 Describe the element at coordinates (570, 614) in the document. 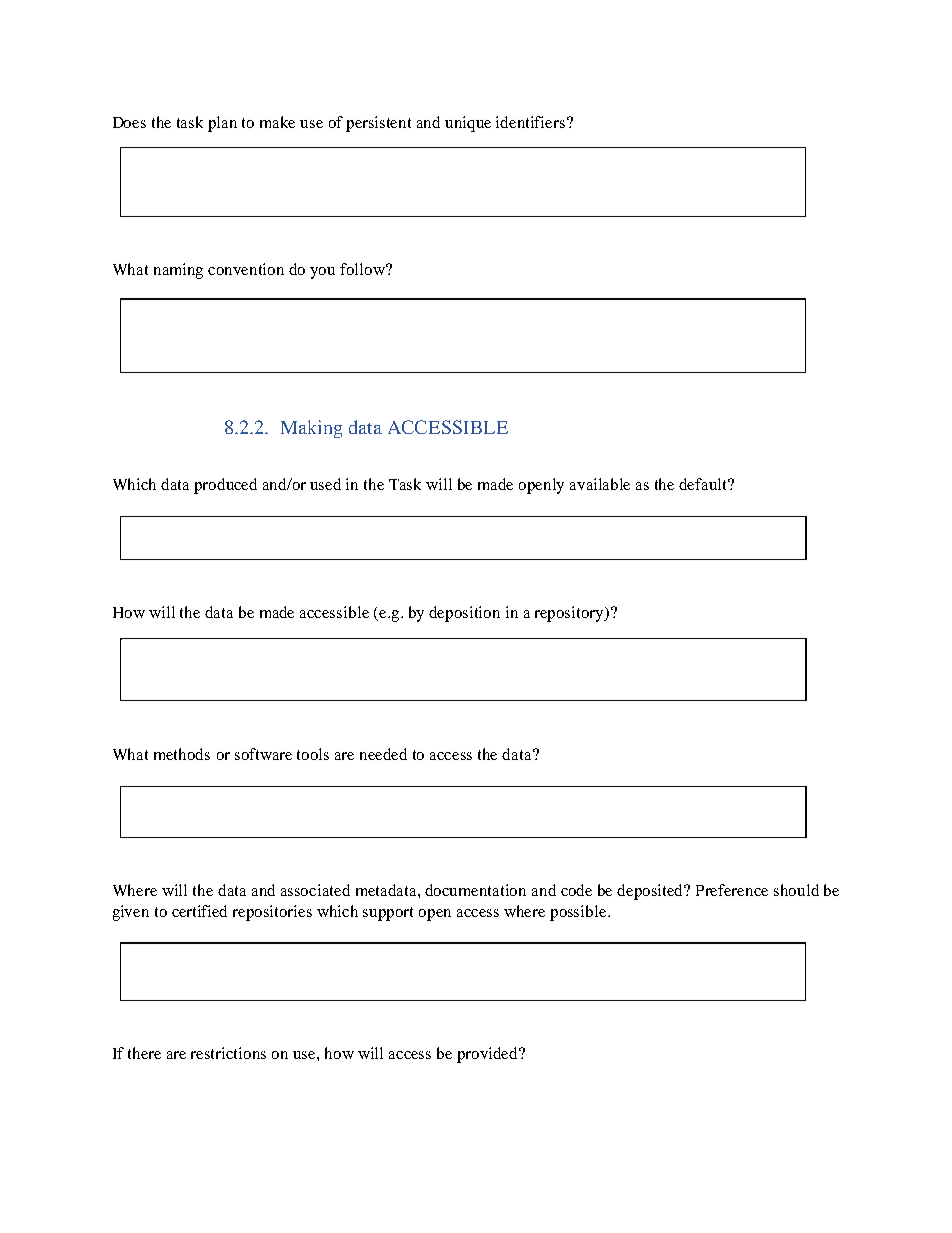

I see `repository` at that location.
